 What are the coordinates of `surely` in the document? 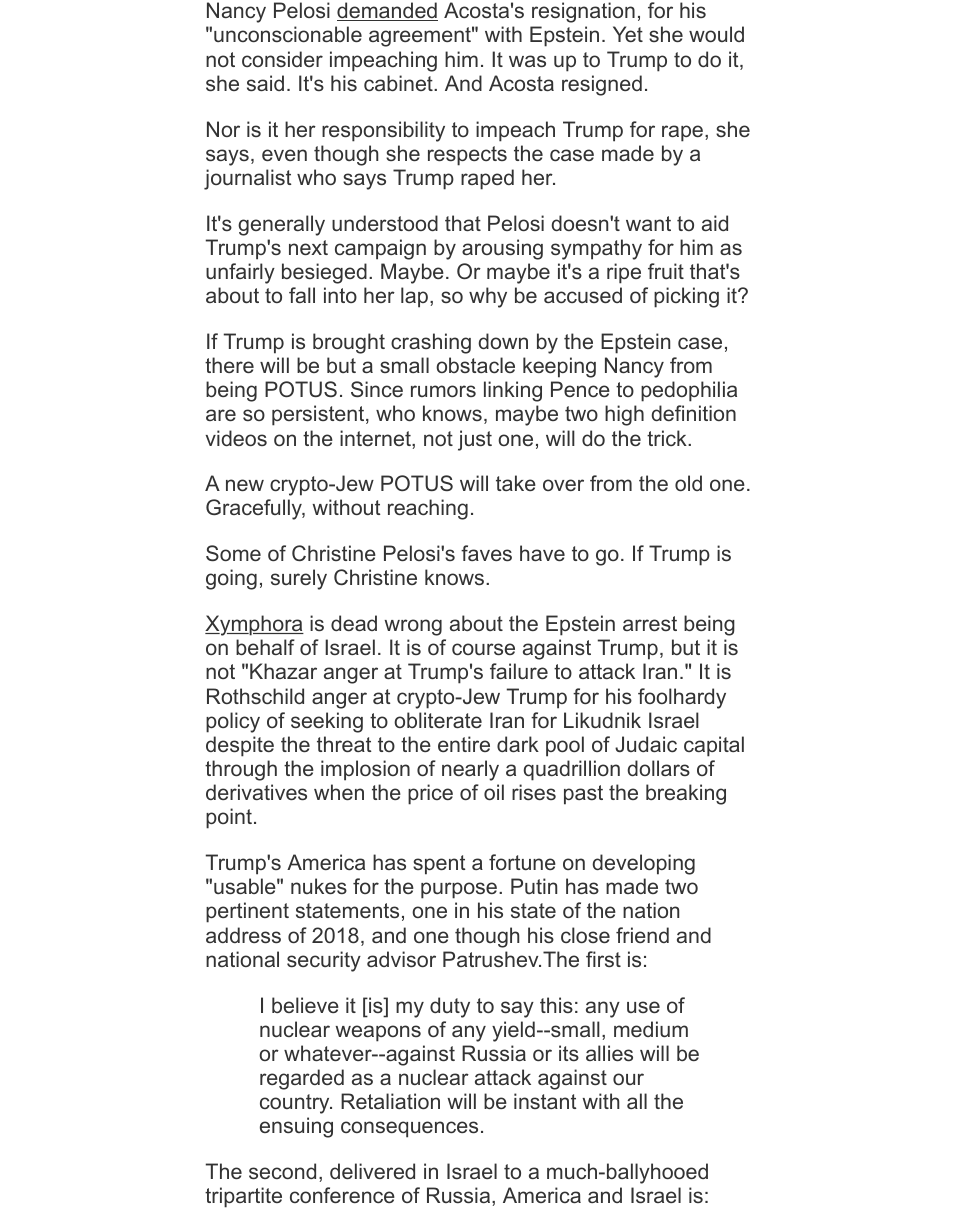 It's located at (299, 579).
